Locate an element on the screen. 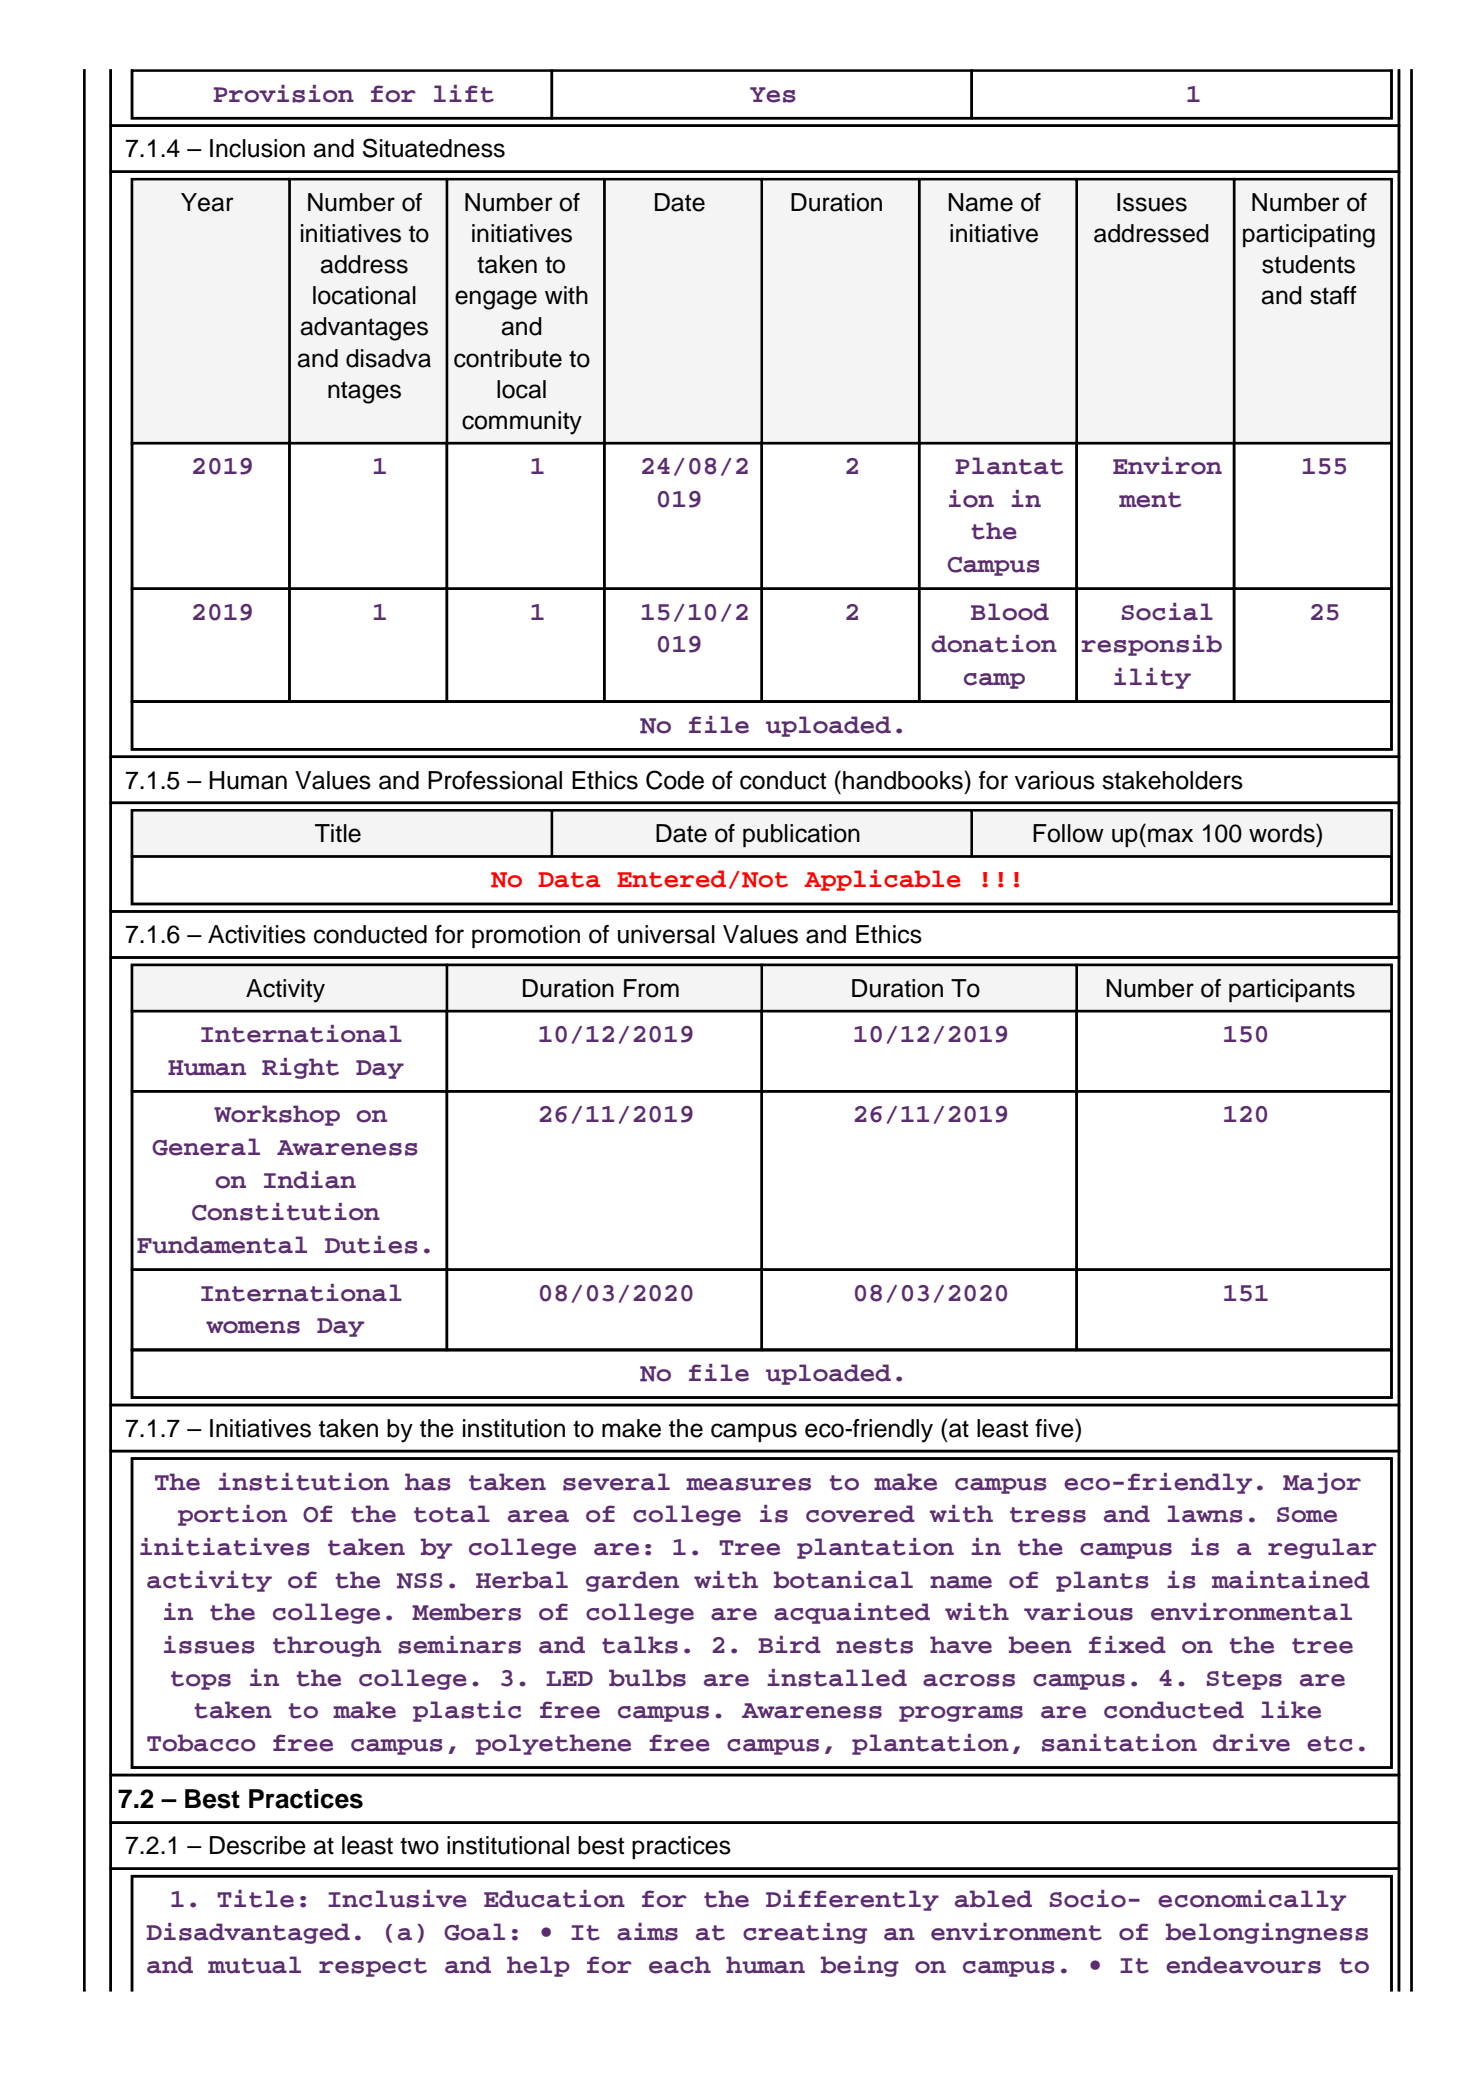  From is located at coordinates (651, 988).
